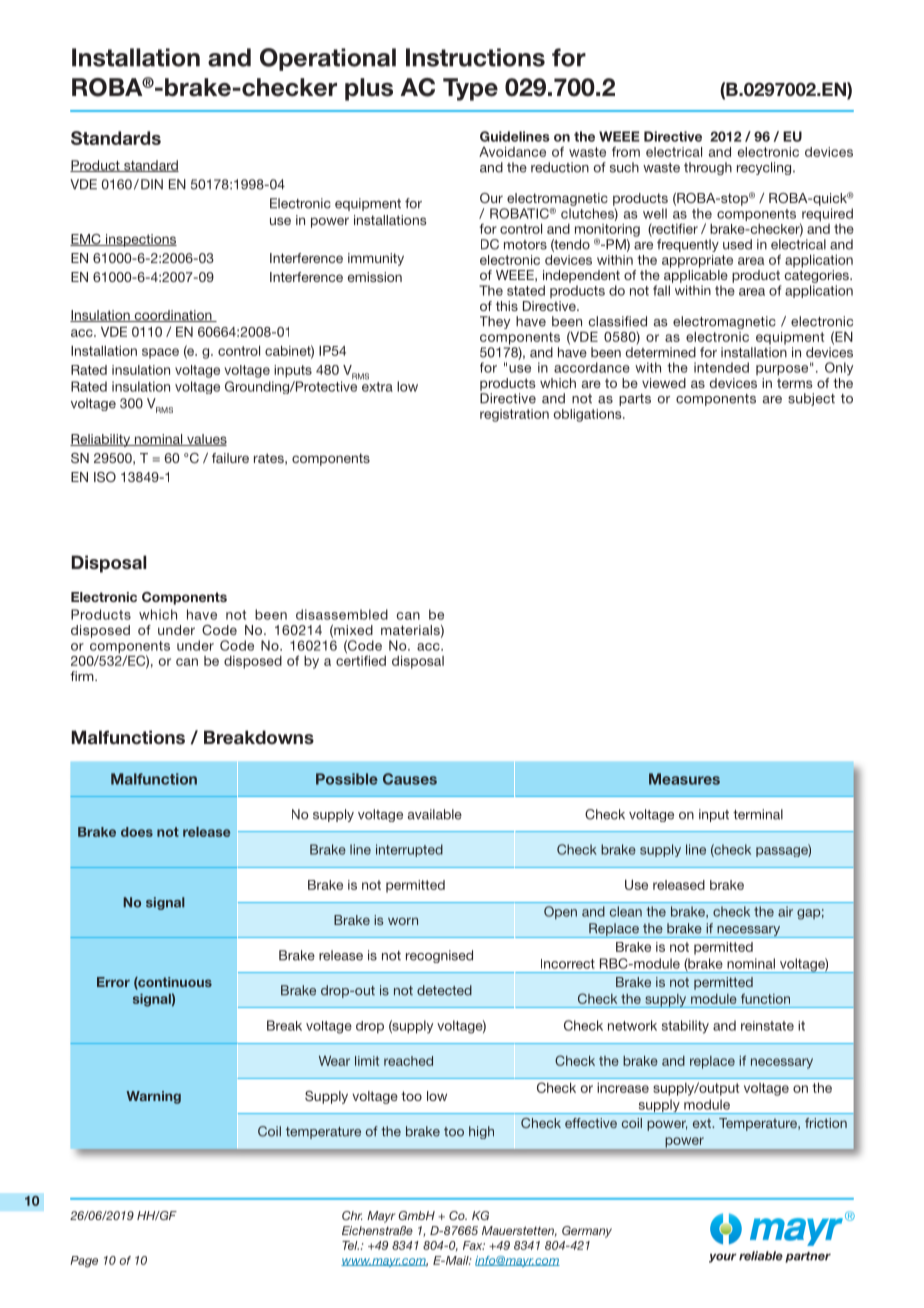  I want to click on ISO, so click(105, 477).
